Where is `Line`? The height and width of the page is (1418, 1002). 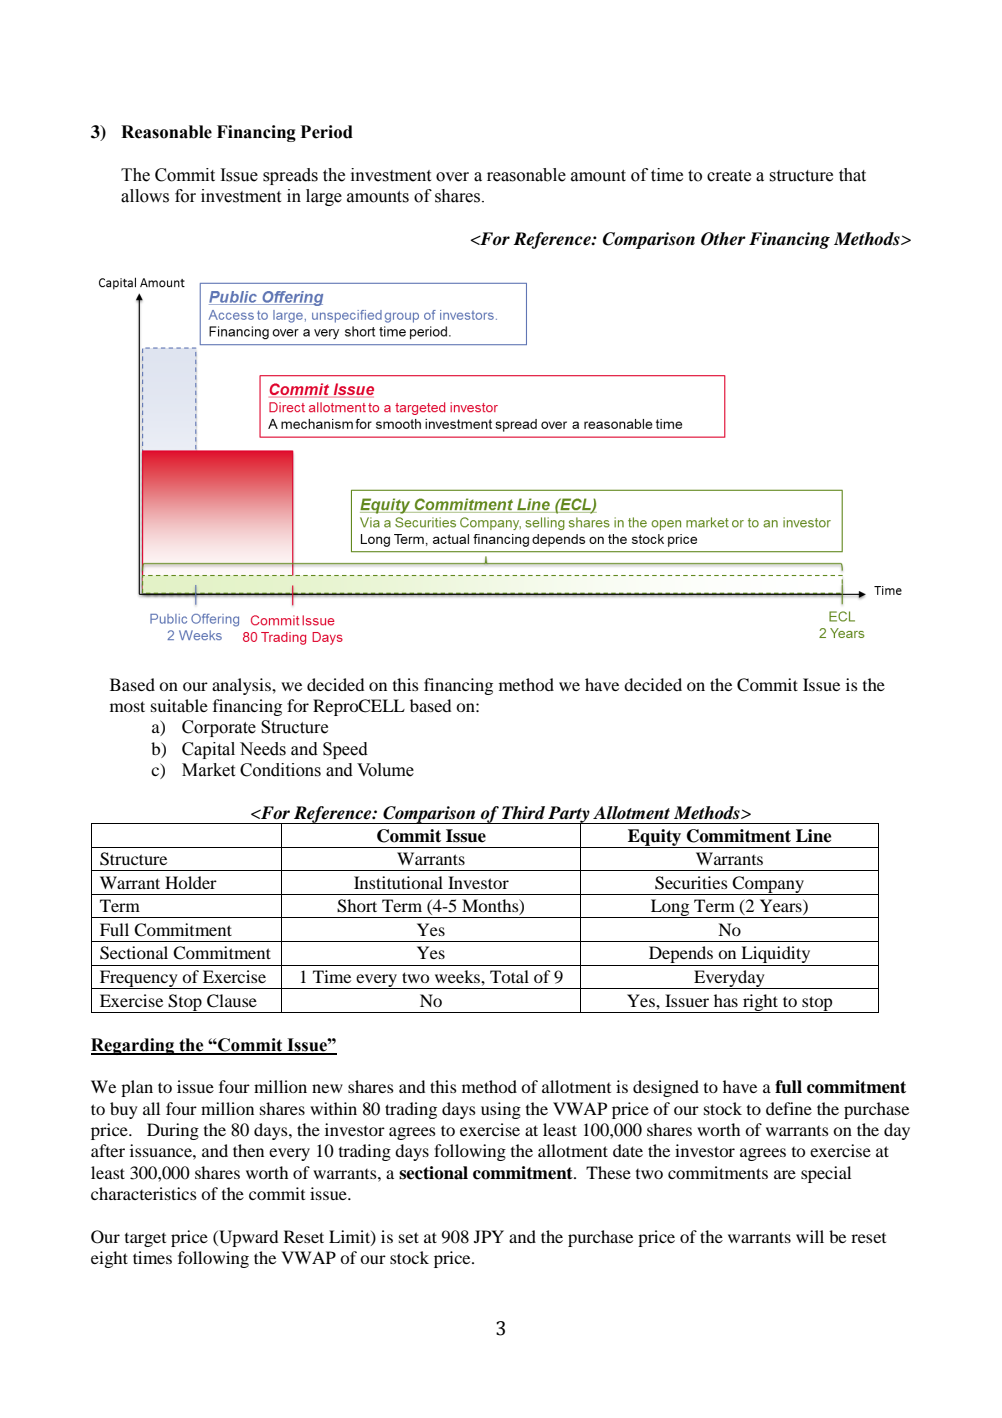
Line is located at coordinates (814, 836).
